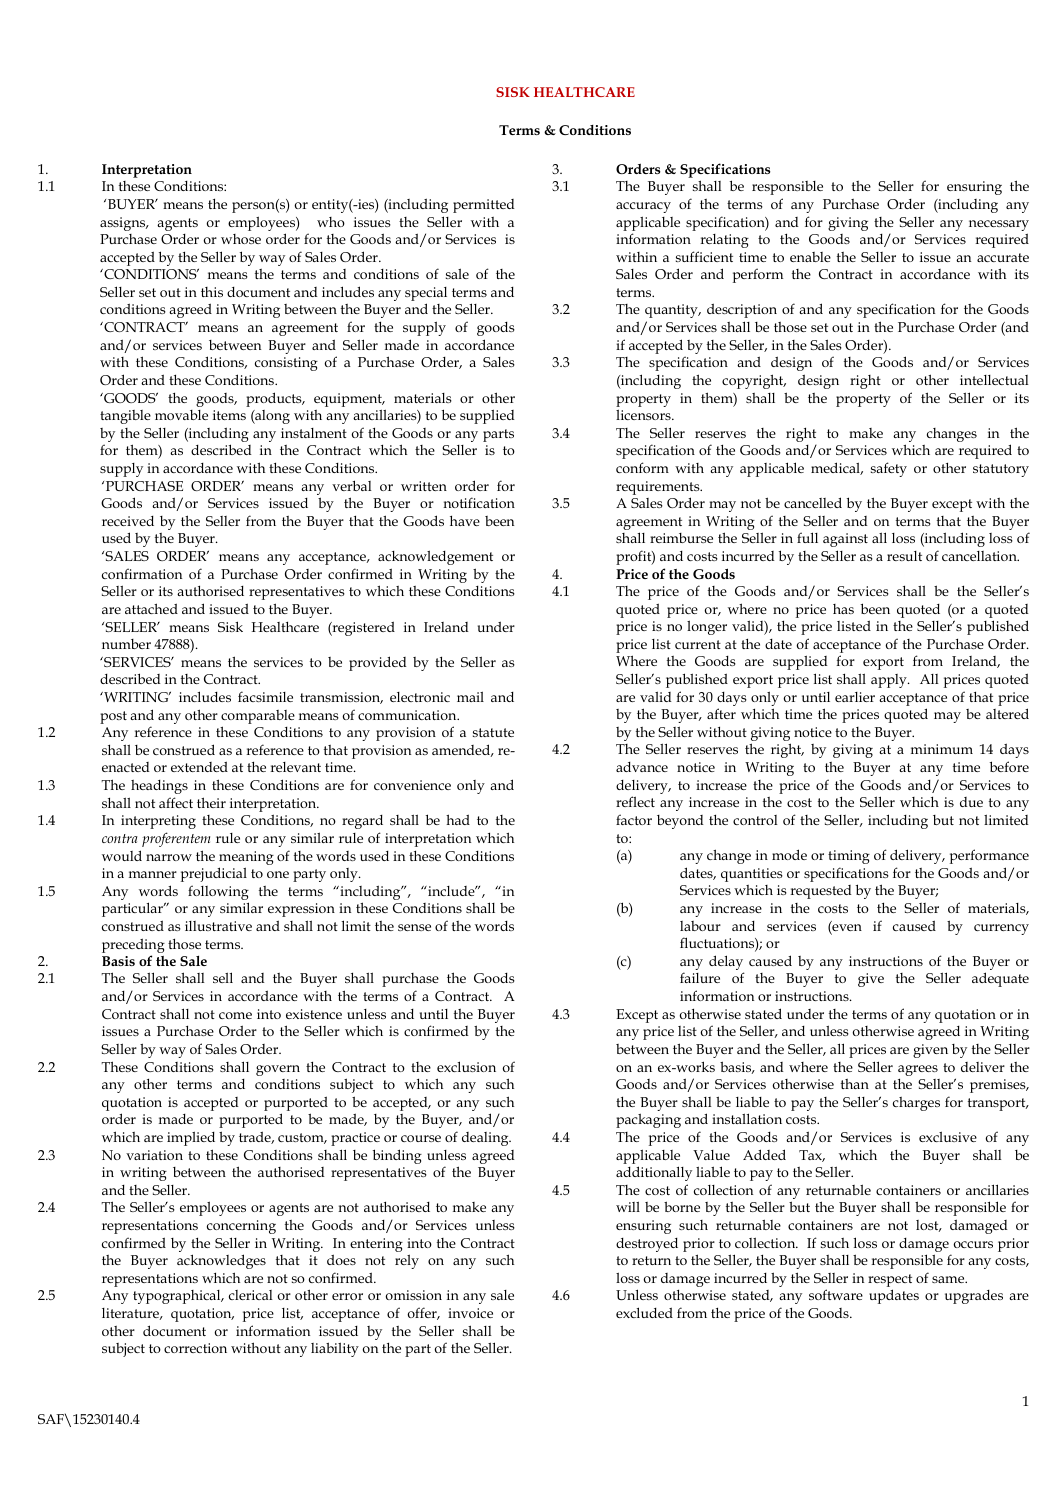  Describe the element at coordinates (251, 1295) in the image. I see `clerical` at that location.
